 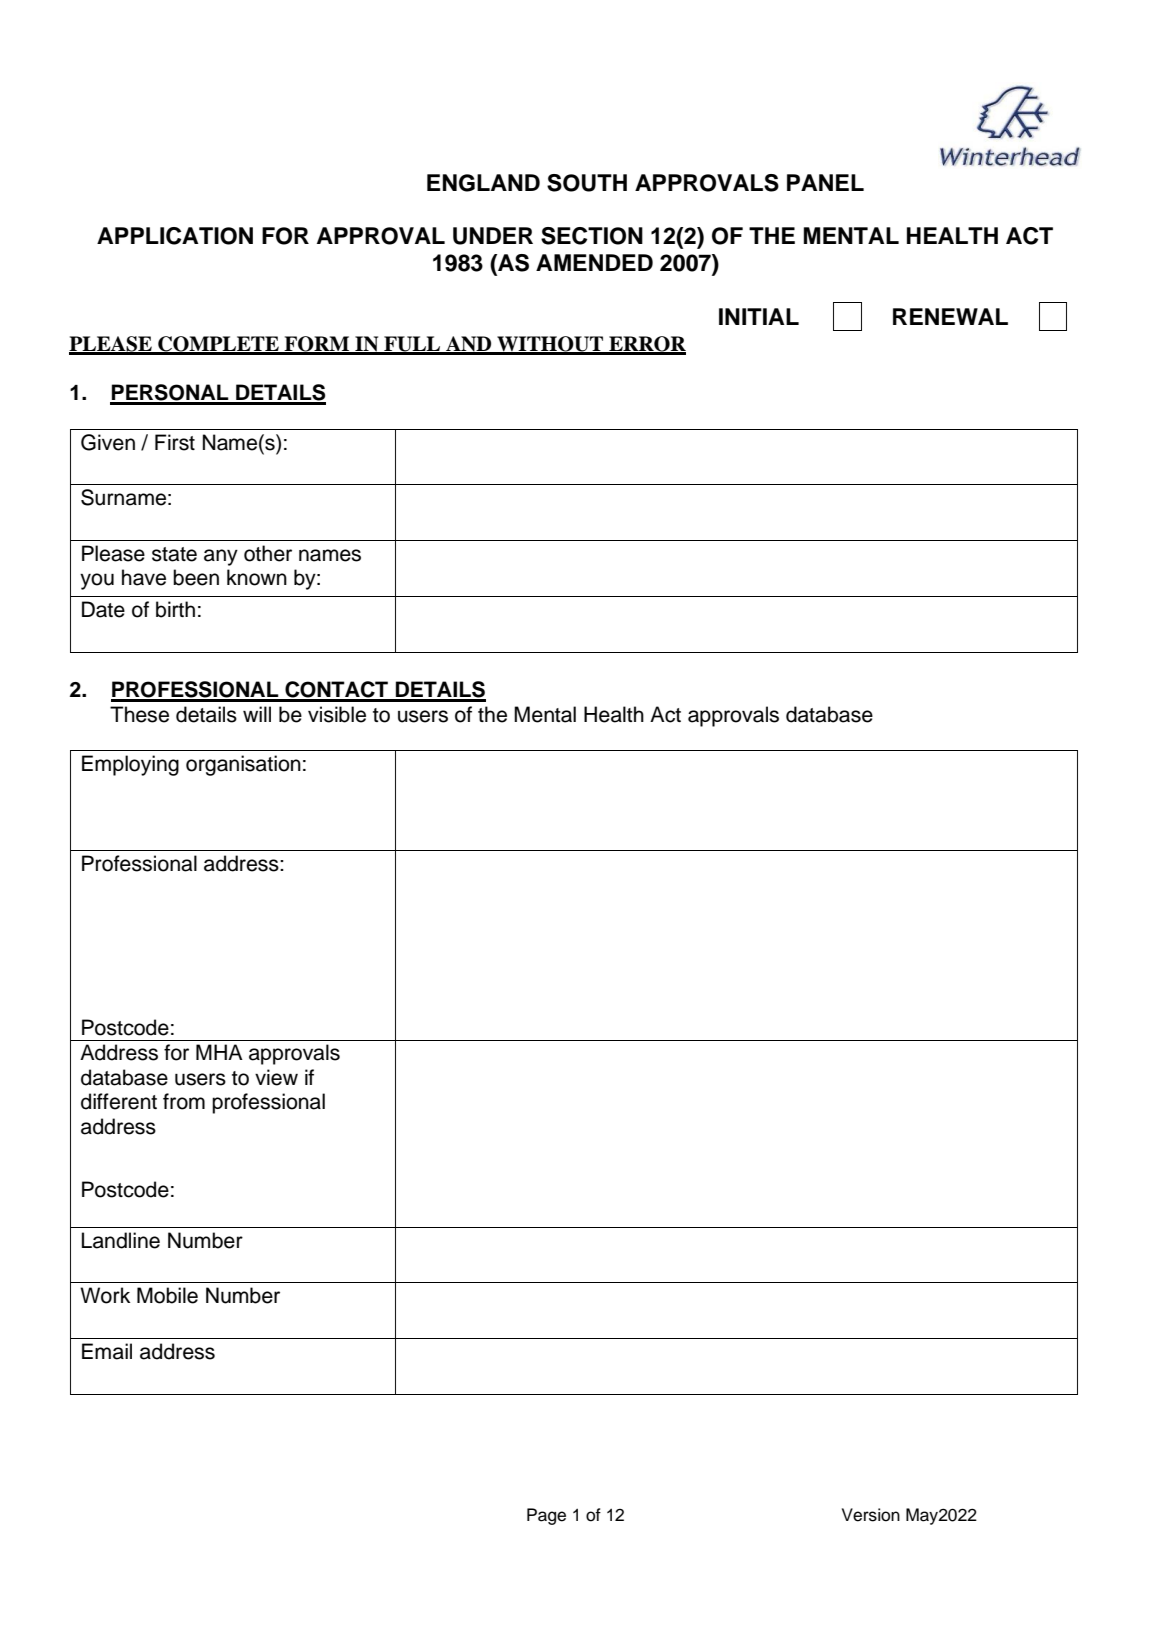 What do you see at coordinates (759, 316) in the screenshot?
I see `INITIAL` at bounding box center [759, 316].
